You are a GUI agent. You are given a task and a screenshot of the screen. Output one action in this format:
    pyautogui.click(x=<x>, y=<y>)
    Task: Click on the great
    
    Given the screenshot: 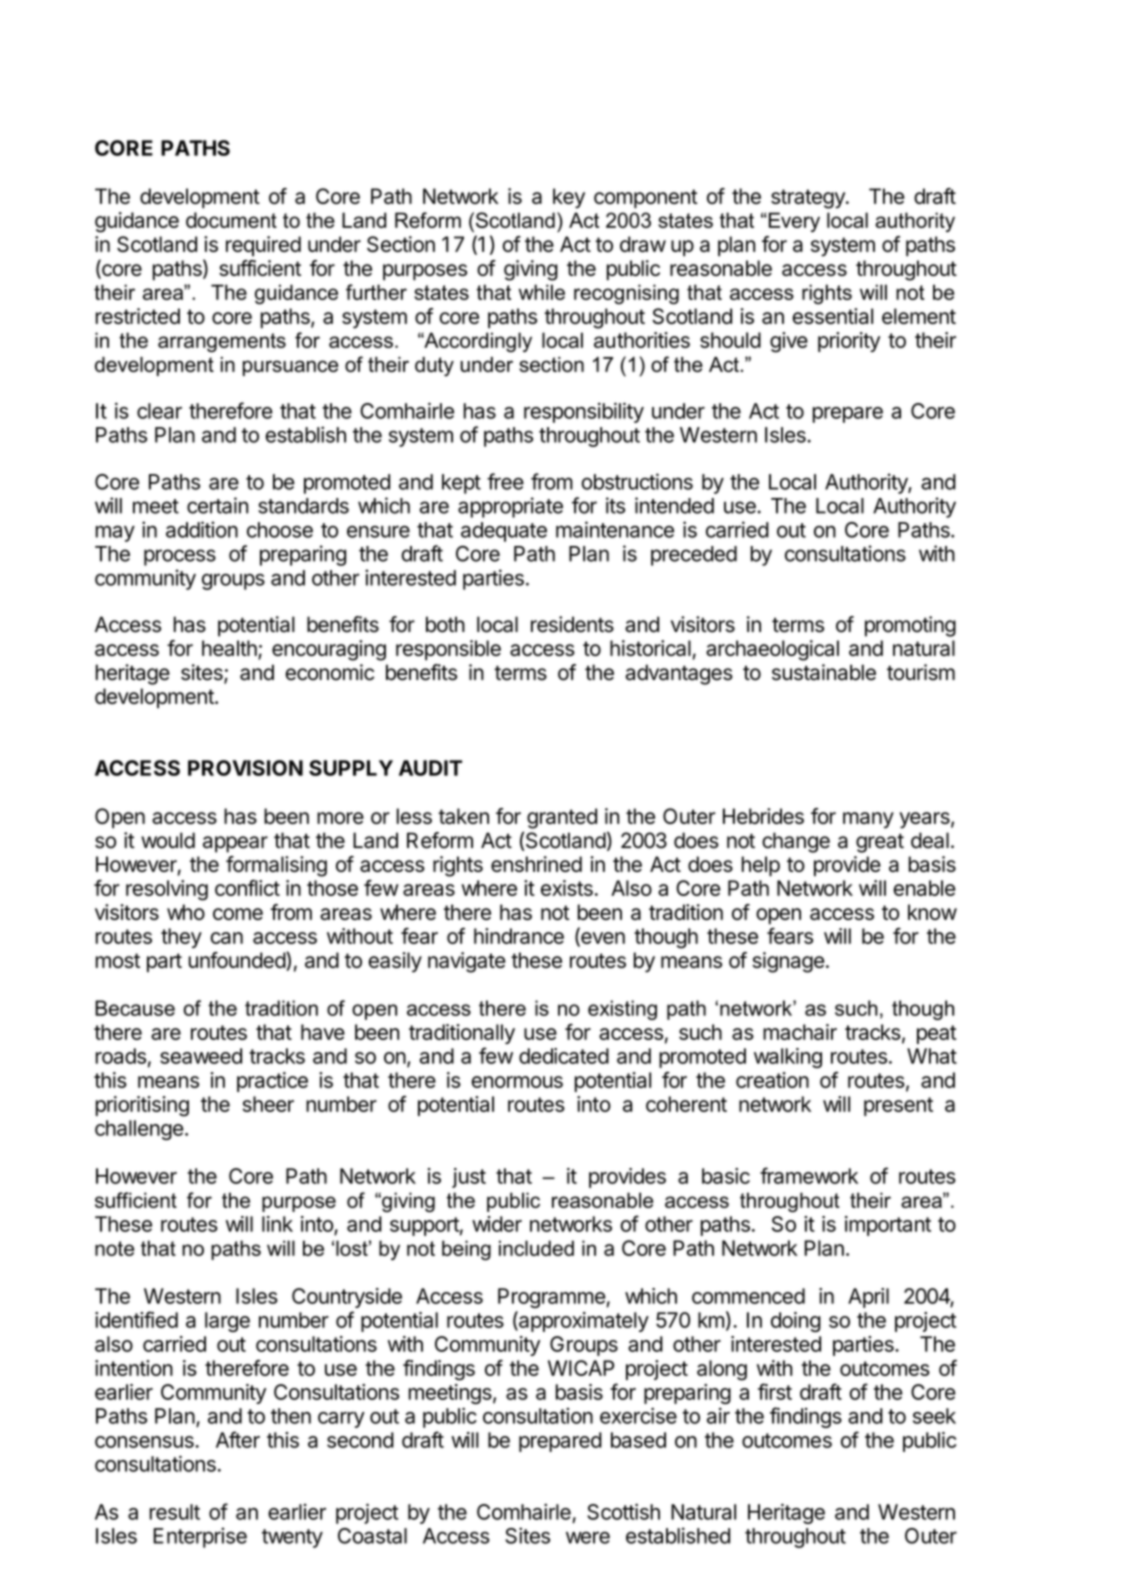 What is the action you would take?
    pyautogui.click(x=880, y=843)
